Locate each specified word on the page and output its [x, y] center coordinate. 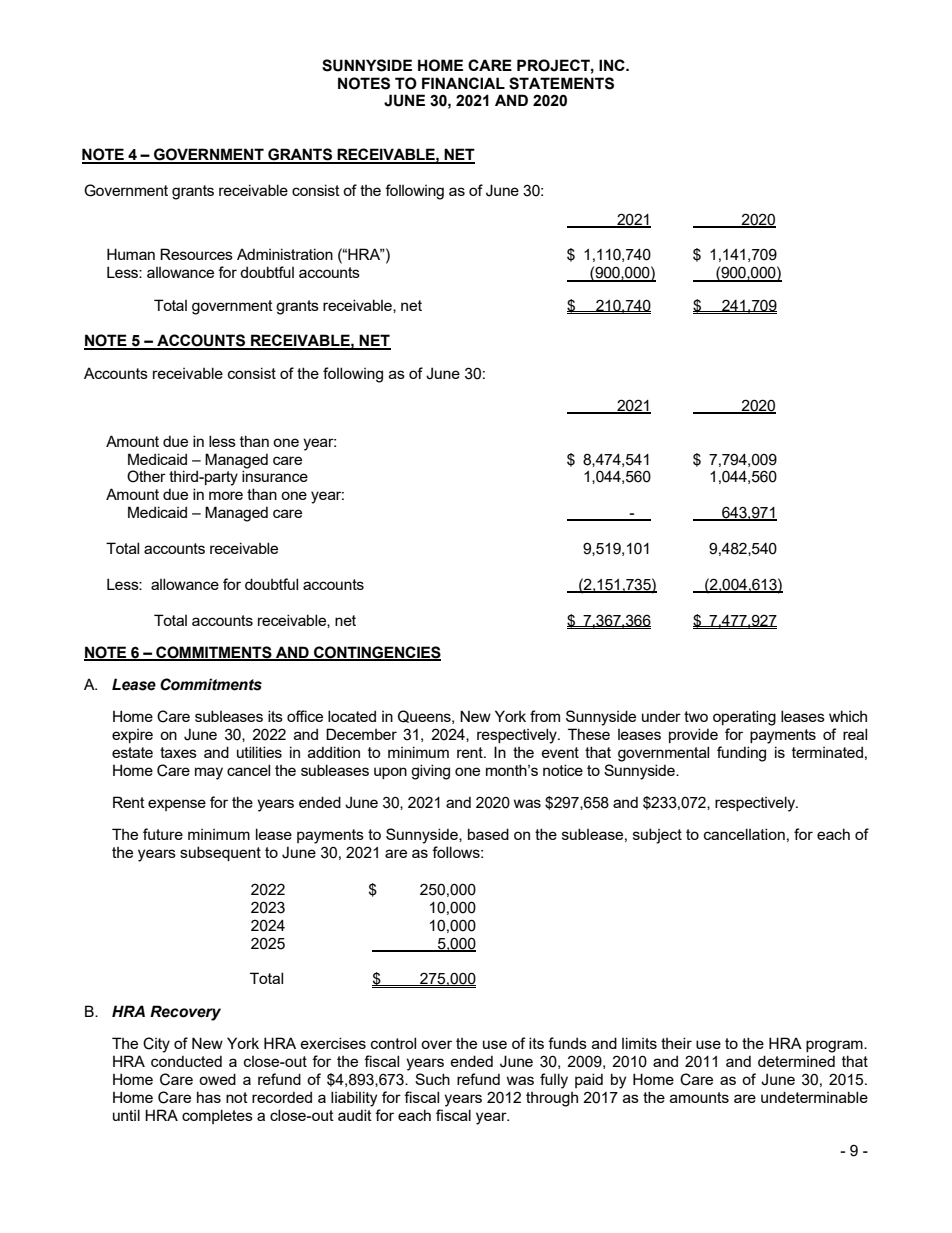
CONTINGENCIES [376, 653]
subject [657, 836]
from [545, 716]
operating [744, 718]
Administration [285, 254]
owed [217, 1079]
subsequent [220, 853]
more [226, 495]
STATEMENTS [561, 83]
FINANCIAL [463, 83]
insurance [275, 476]
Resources [196, 254]
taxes [178, 752]
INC [613, 65]
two [696, 716]
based [488, 834]
